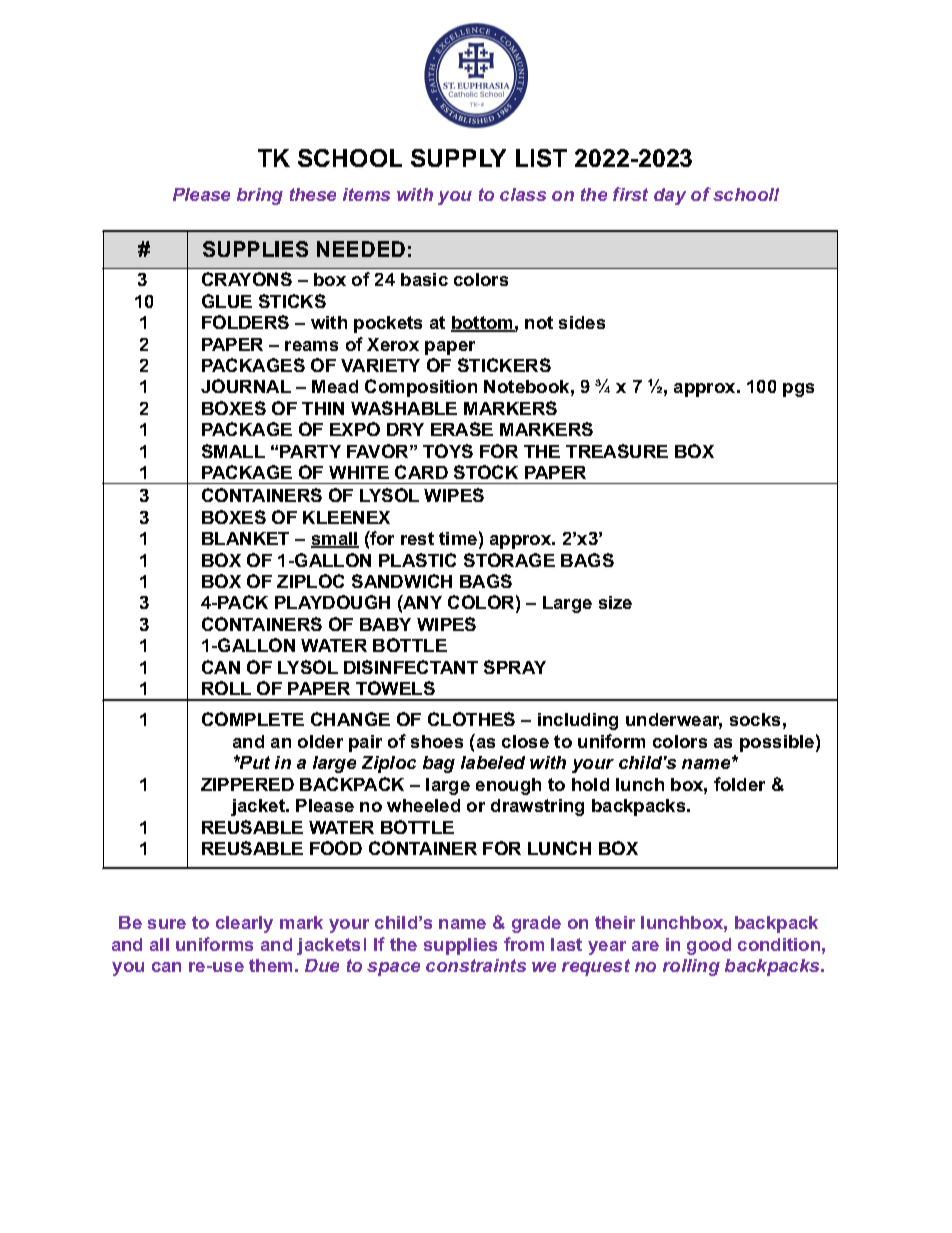 The image size is (952, 1233). What do you see at coordinates (504, 365) in the screenshot?
I see `STICKERS` at bounding box center [504, 365].
